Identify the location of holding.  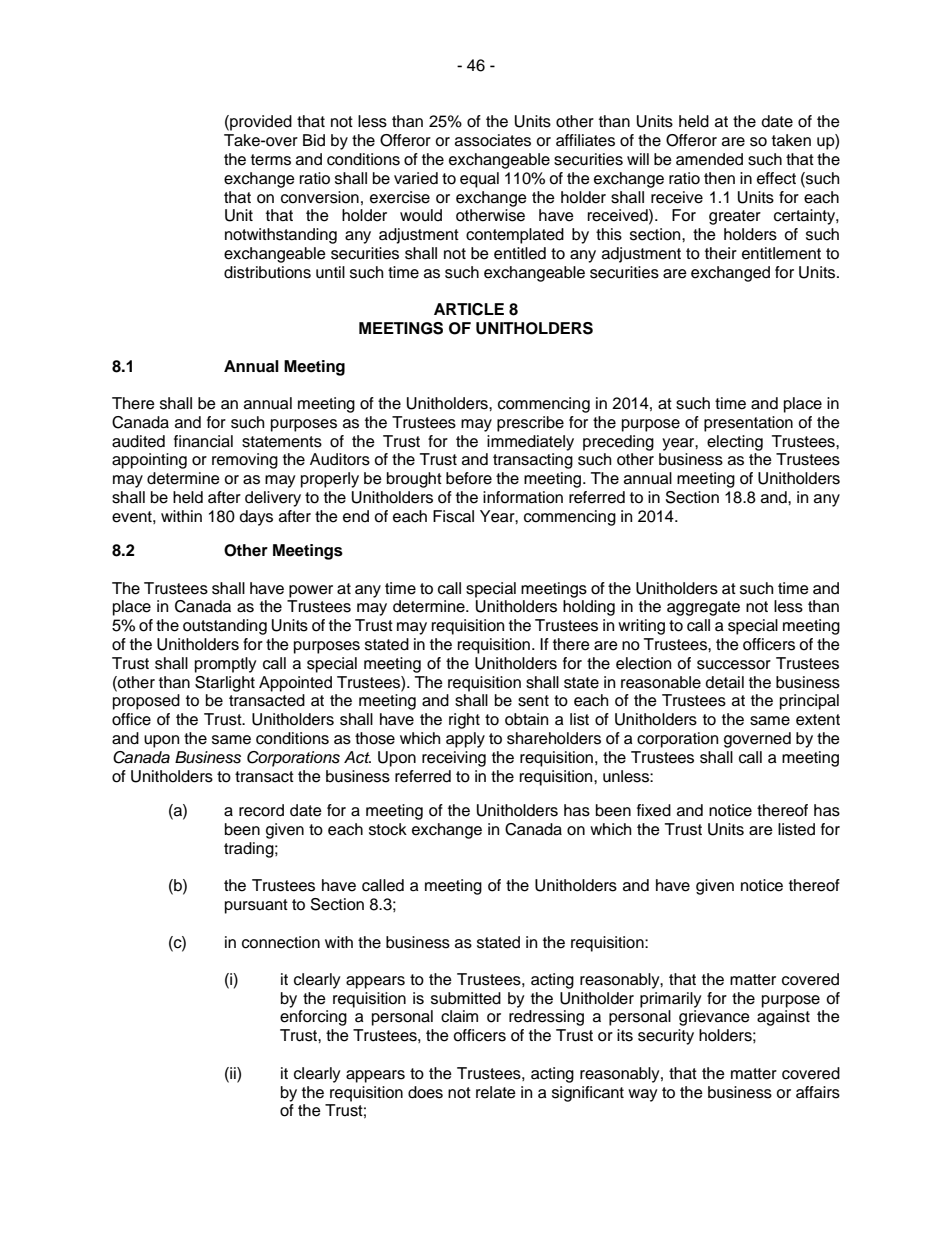
(589, 608).
